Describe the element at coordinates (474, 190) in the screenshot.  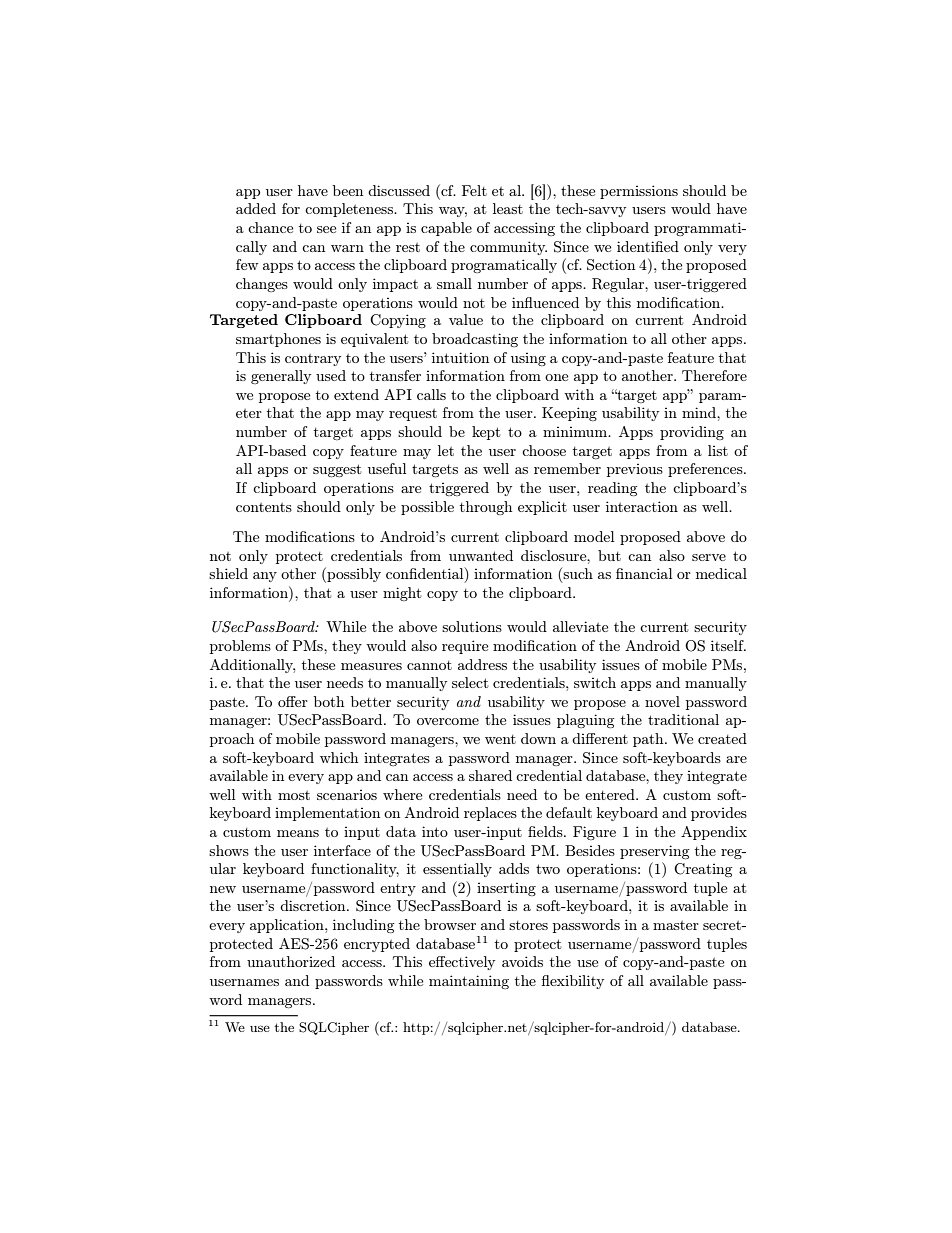
I see `Felt` at that location.
